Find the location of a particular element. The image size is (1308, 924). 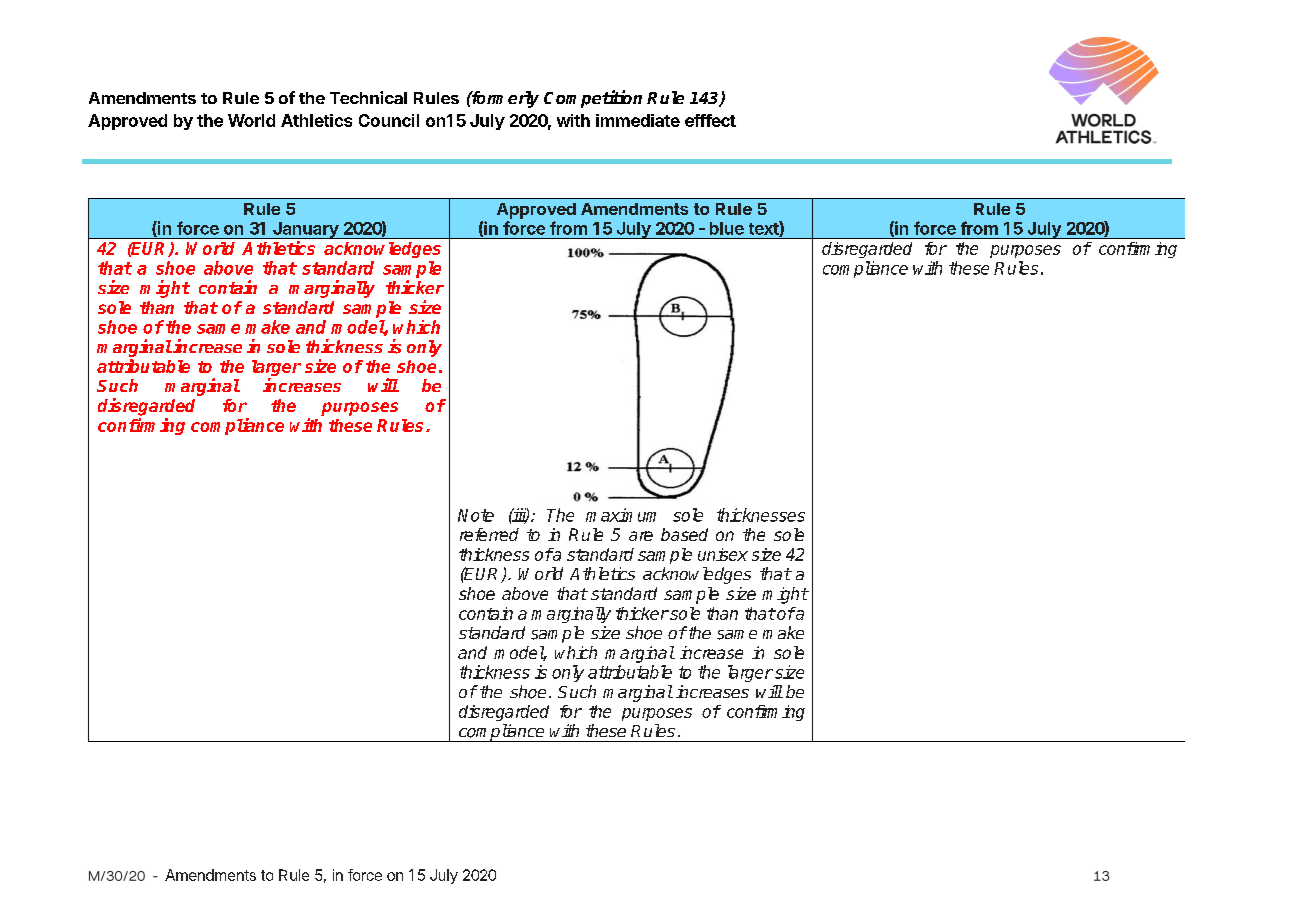

are is located at coordinates (641, 536).
